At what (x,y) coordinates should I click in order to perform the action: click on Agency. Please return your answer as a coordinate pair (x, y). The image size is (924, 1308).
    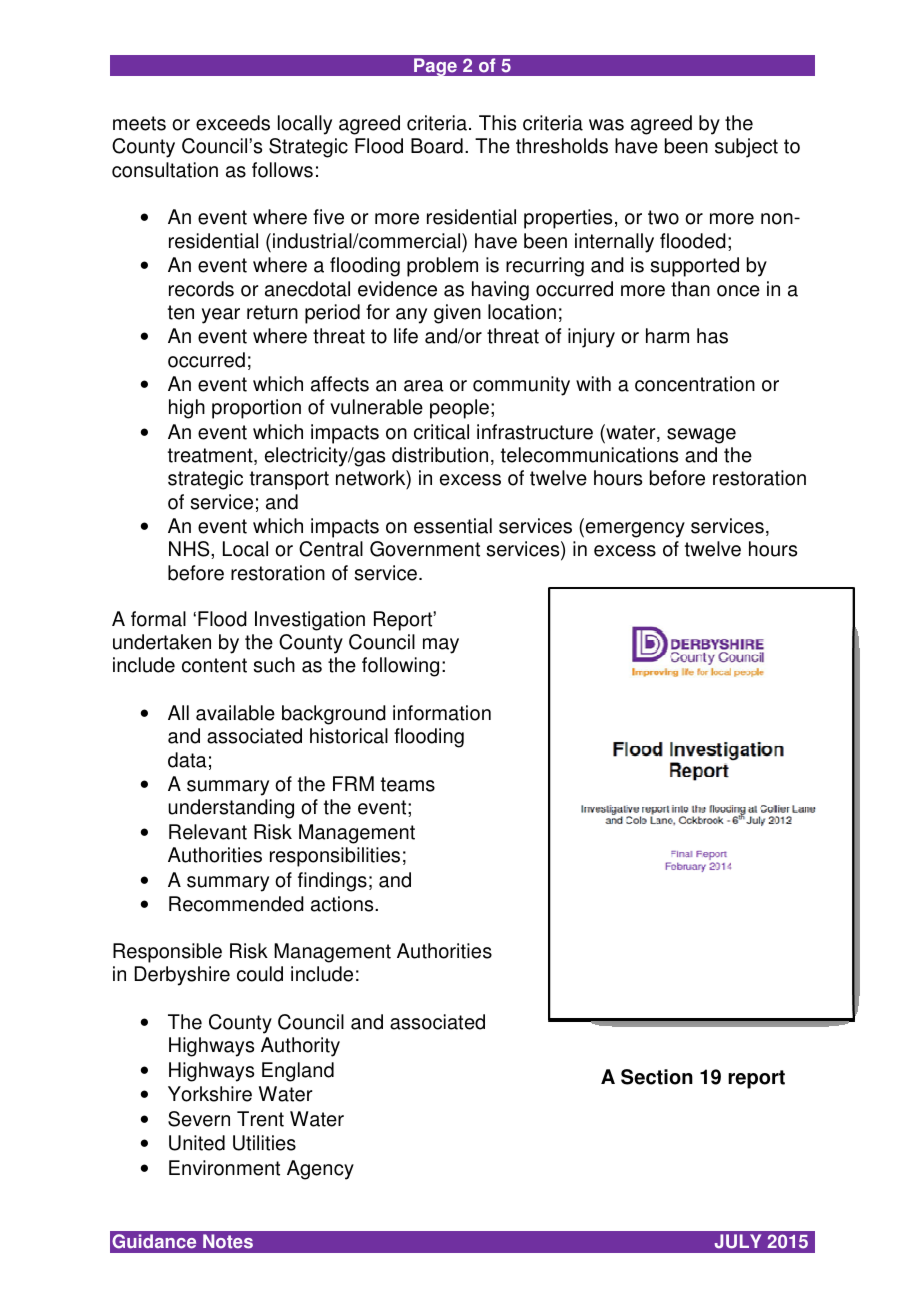
    Looking at the image, I should click on (320, 1170).
